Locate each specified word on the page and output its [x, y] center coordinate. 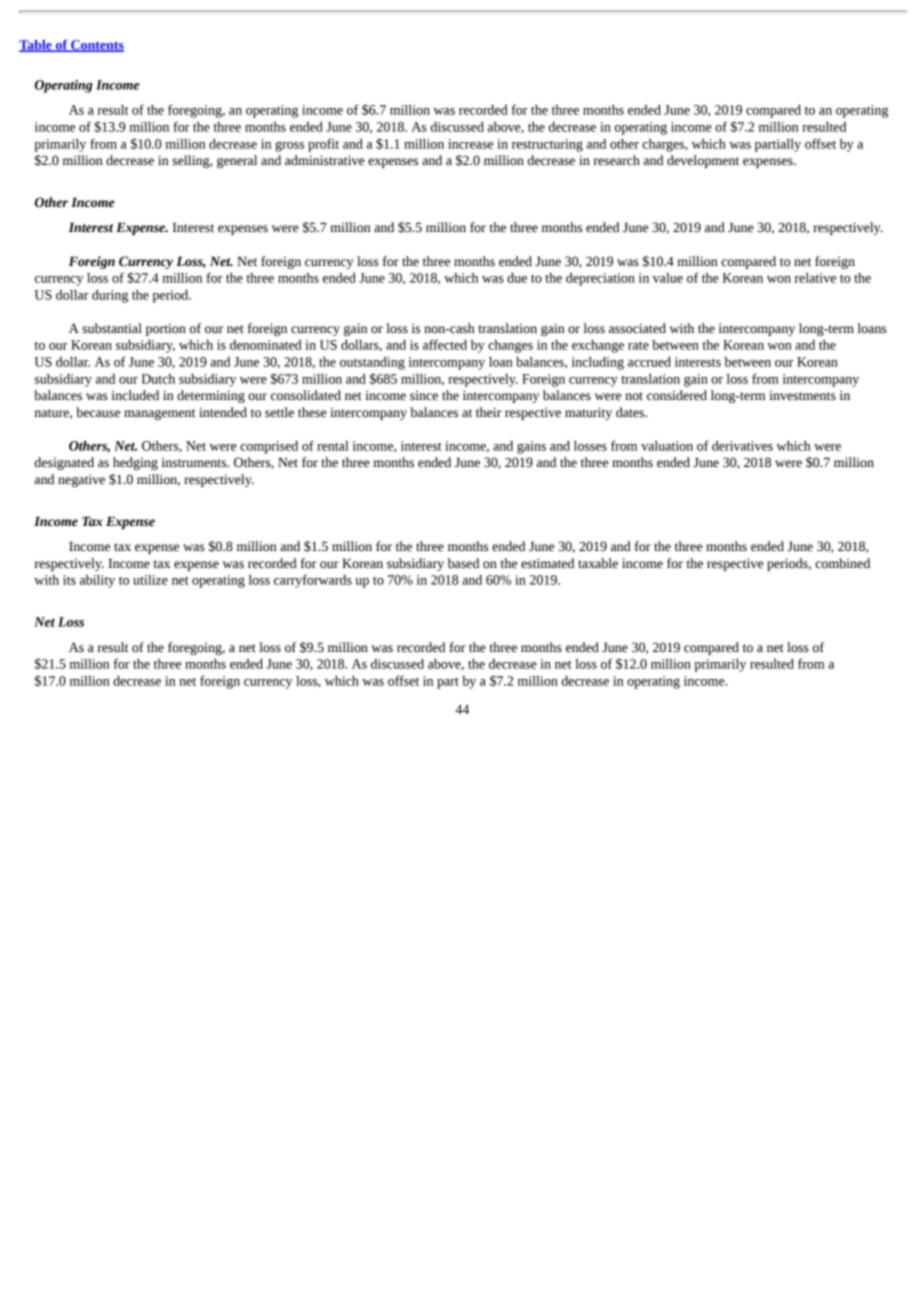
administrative [325, 160]
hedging [135, 463]
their [489, 412]
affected [445, 344]
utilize [150, 580]
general [237, 161]
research [616, 160]
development [703, 161]
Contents [96, 46]
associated [637, 328]
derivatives [742, 446]
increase [470, 144]
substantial [112, 328]
